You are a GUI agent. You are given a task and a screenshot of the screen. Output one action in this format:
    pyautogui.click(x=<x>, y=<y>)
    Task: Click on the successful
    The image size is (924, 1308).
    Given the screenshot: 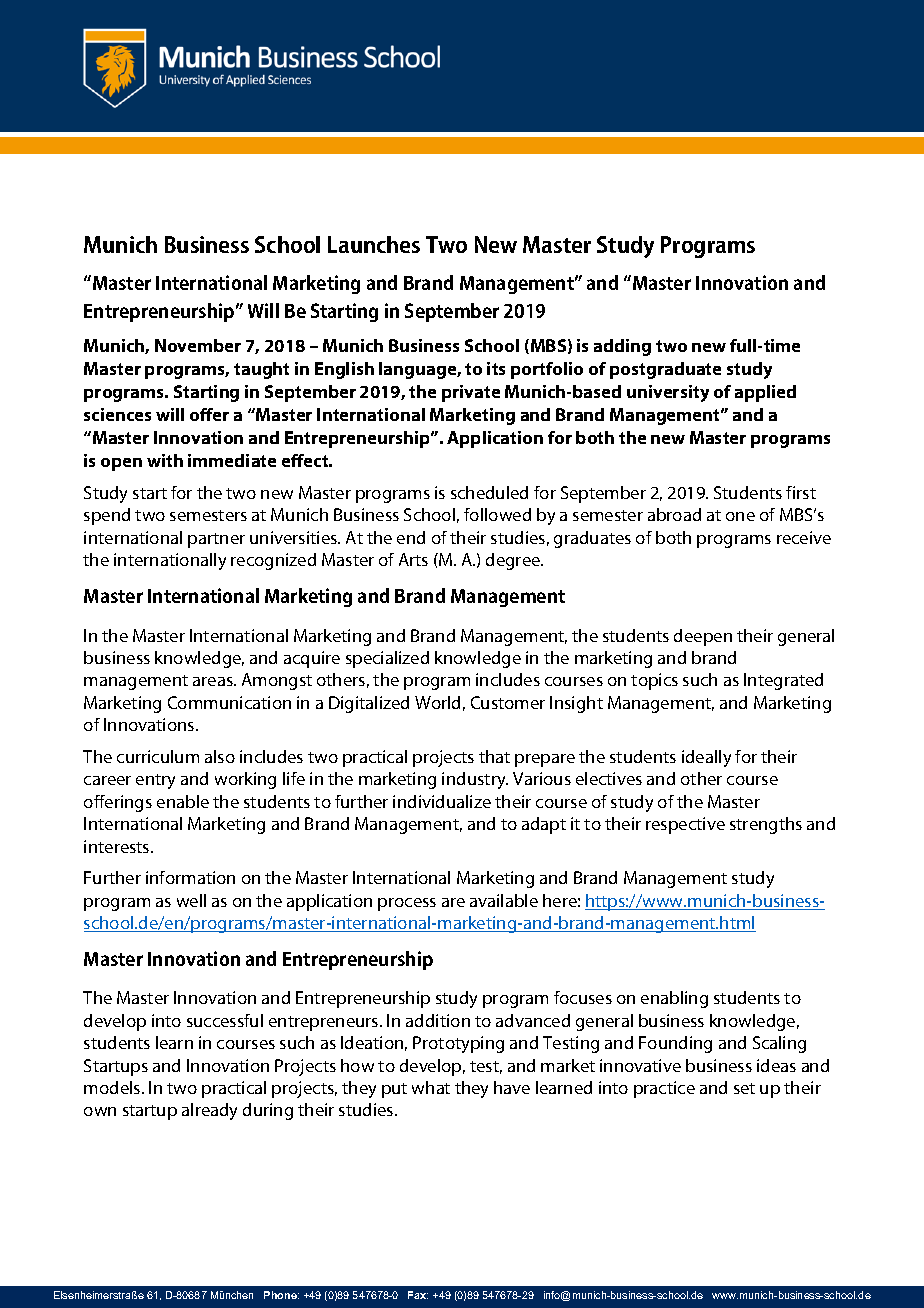 What is the action you would take?
    pyautogui.click(x=225, y=1020)
